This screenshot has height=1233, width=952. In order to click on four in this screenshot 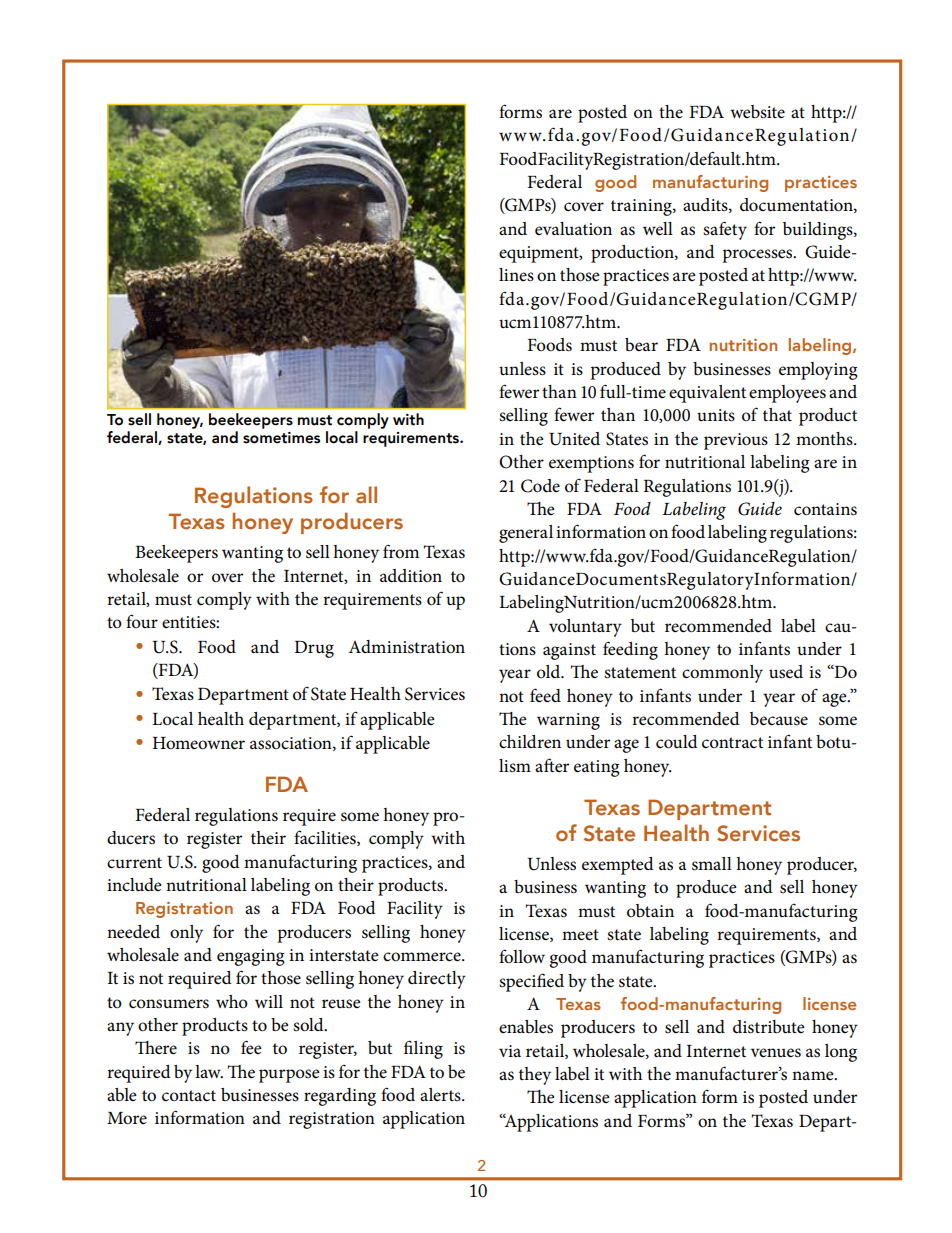, I will do `click(142, 621)`.
